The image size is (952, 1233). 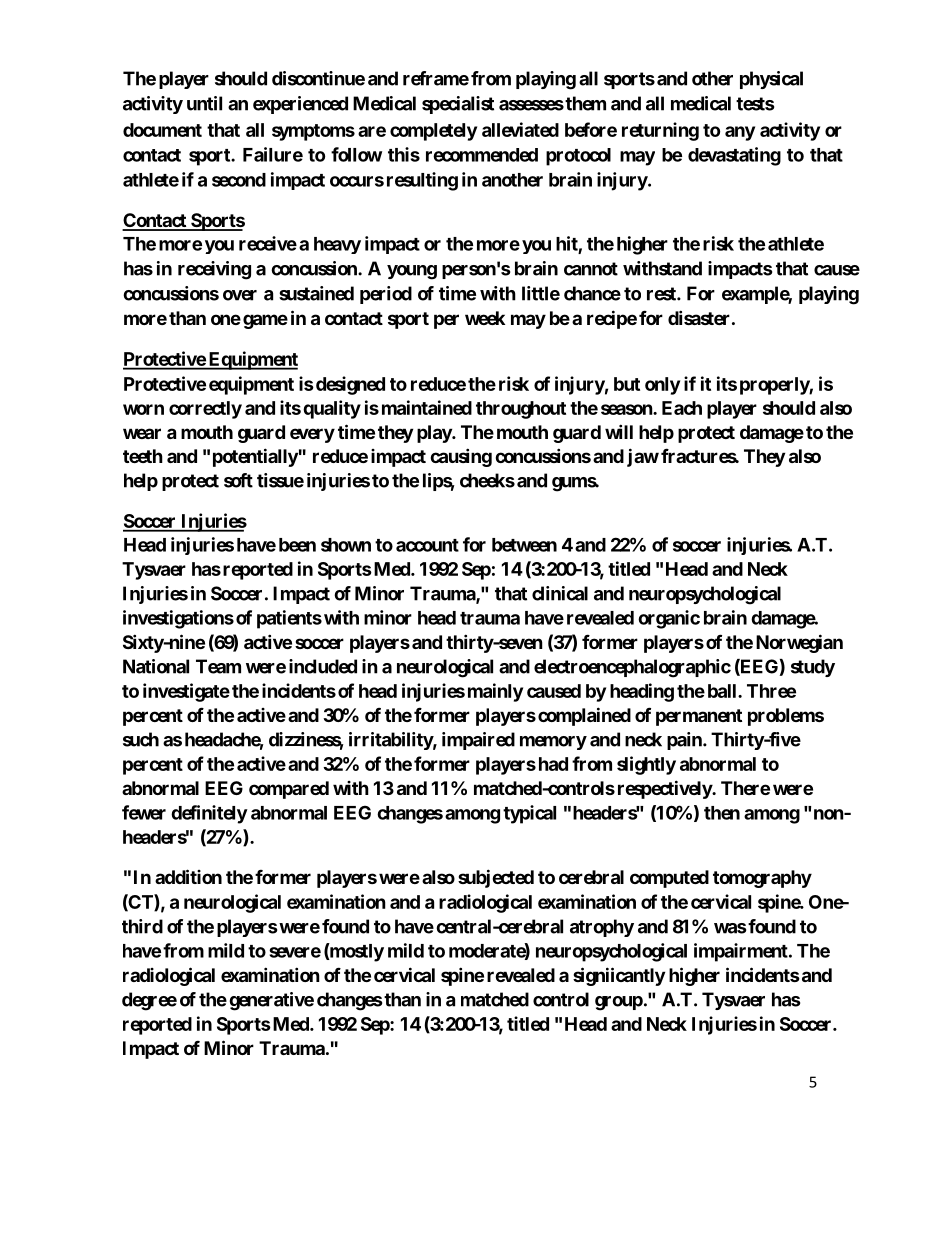 I want to click on degree, so click(x=149, y=1001).
